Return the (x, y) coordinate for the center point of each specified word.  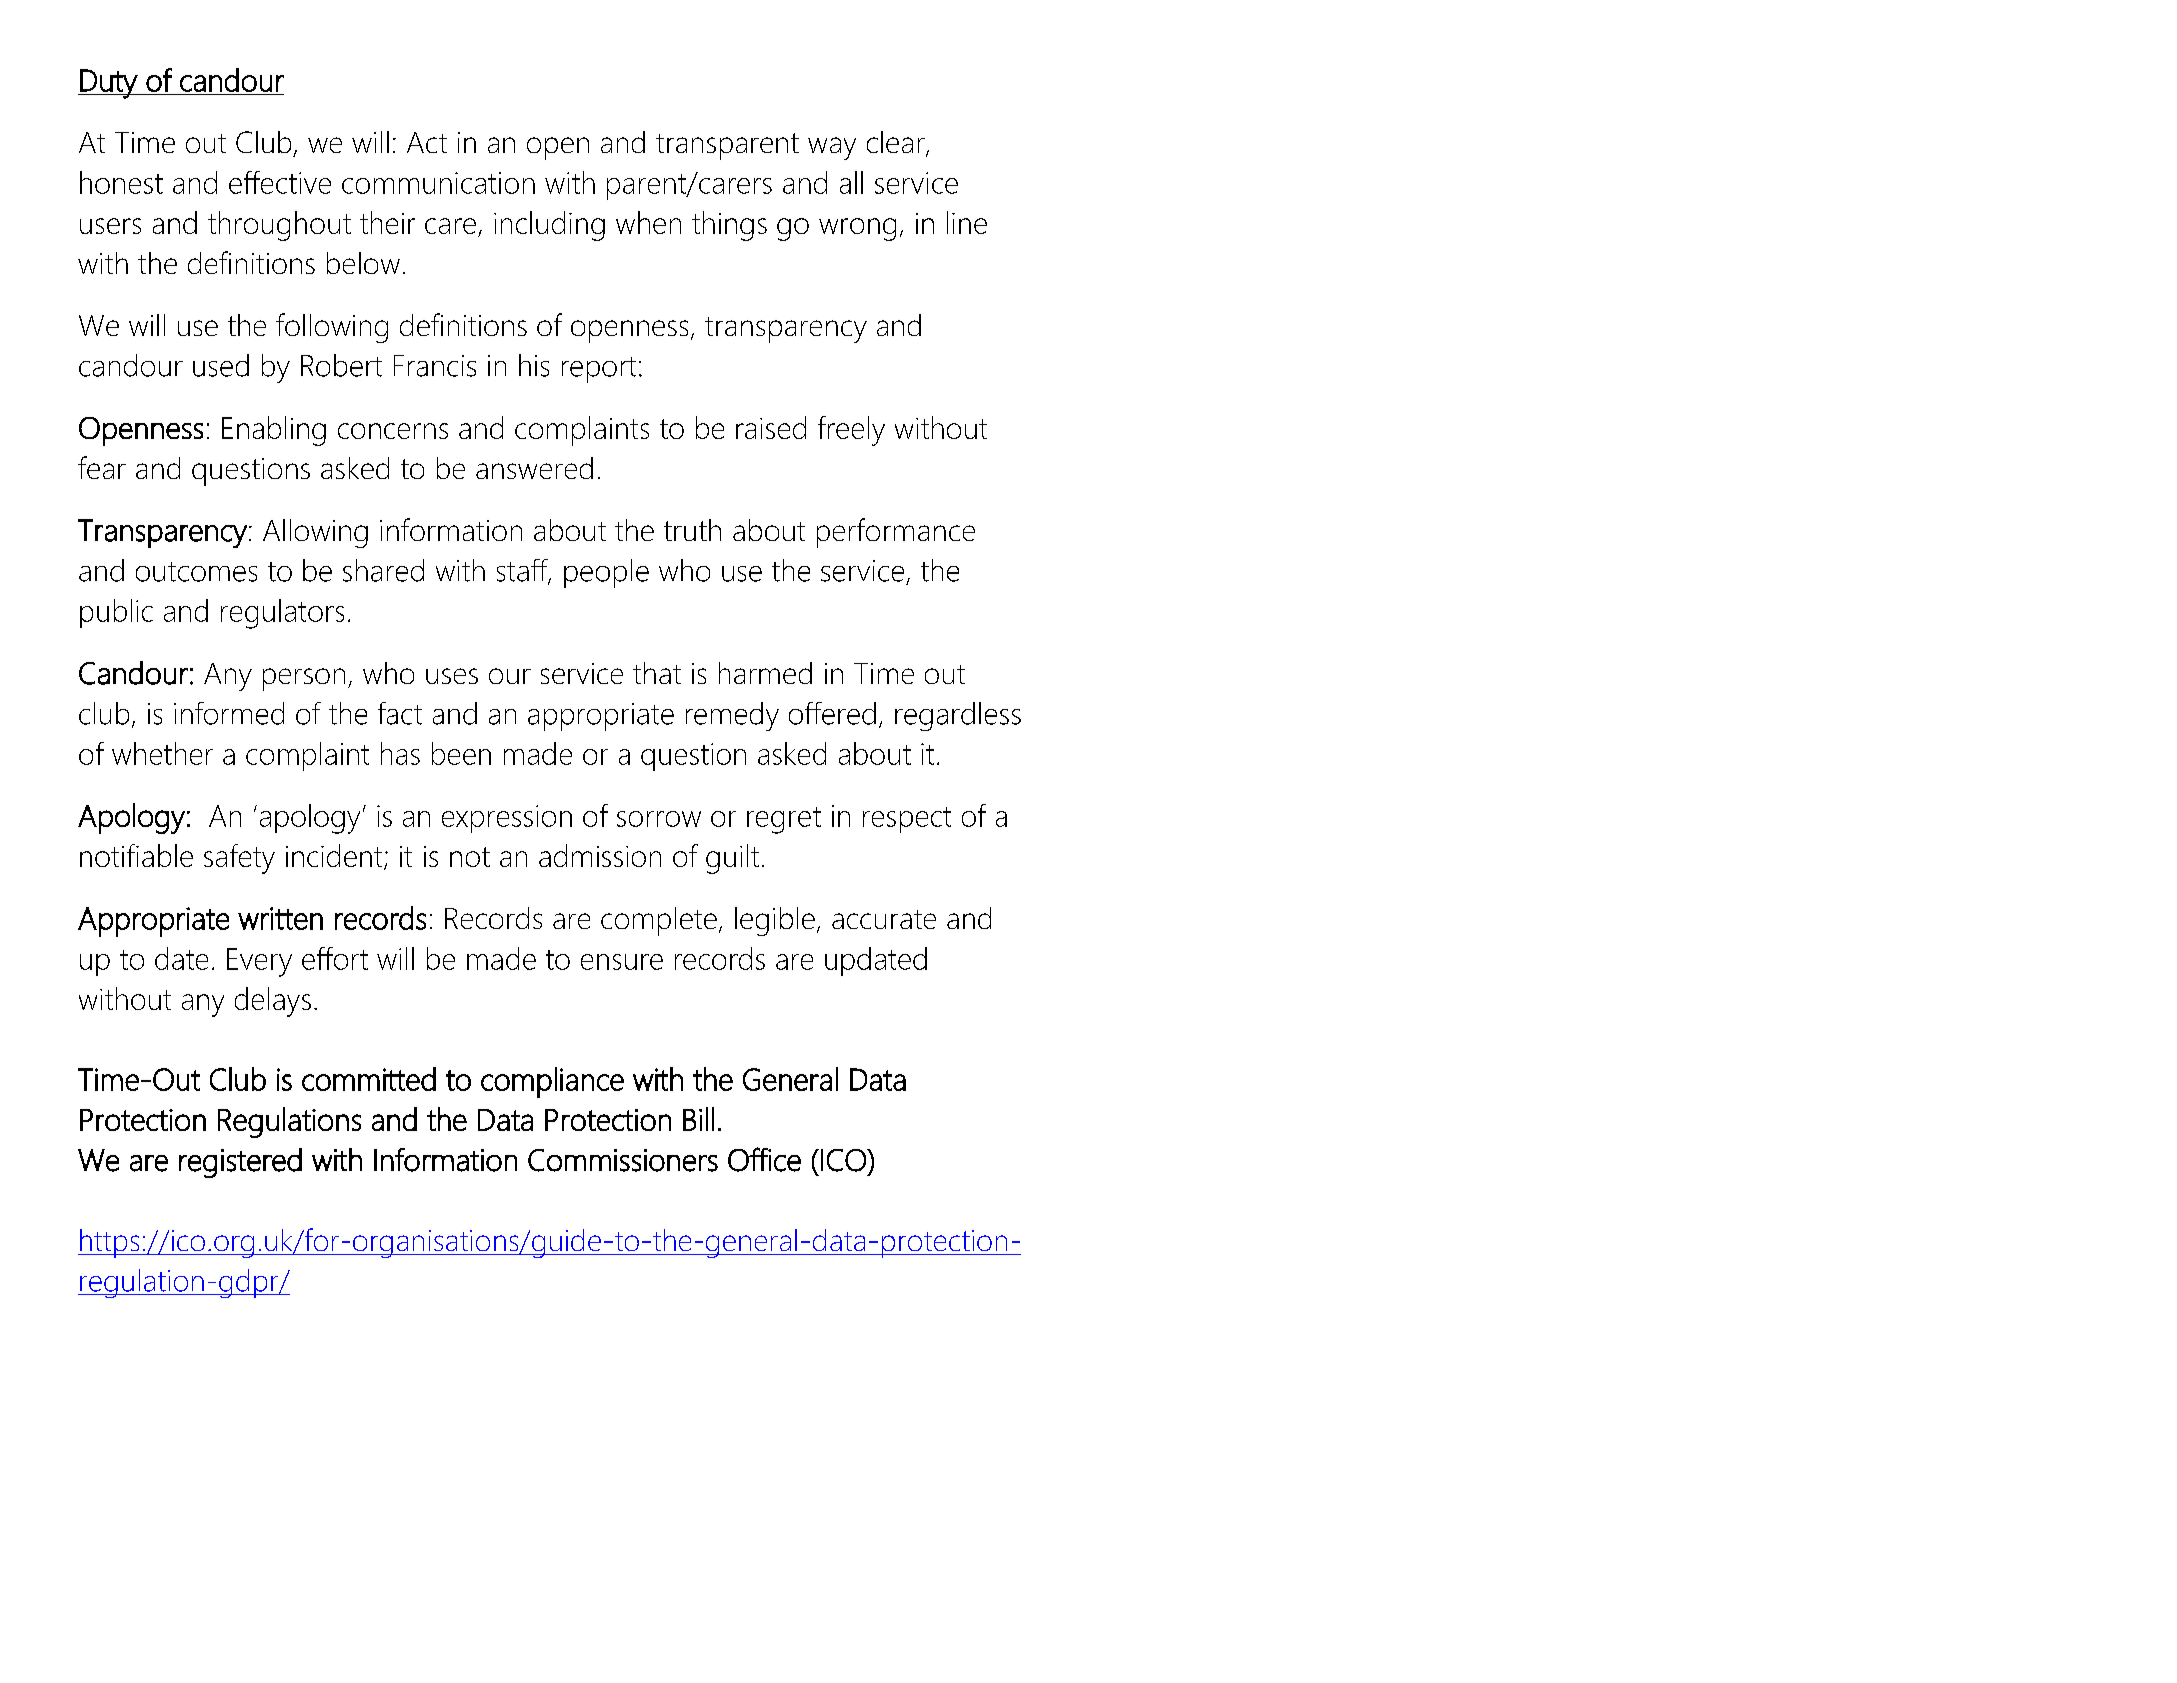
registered (240, 1163)
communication (438, 183)
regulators (282, 614)
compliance (552, 1082)
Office (764, 1159)
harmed (765, 673)
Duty (108, 84)
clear (897, 143)
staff (523, 571)
